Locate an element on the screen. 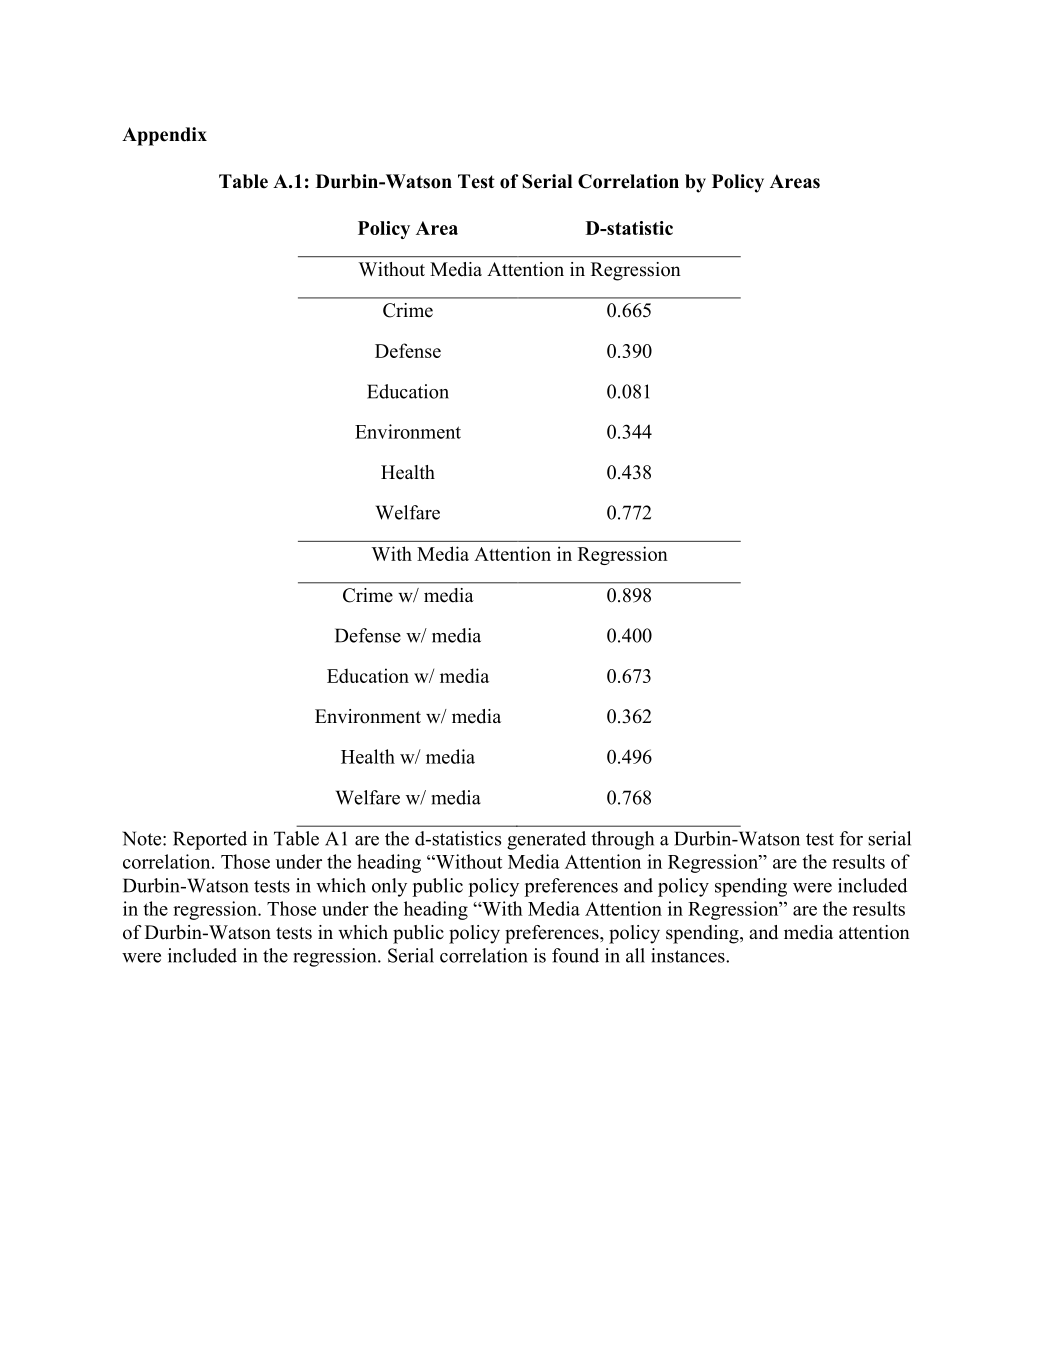 The height and width of the screenshot is (1345, 1039). for is located at coordinates (851, 838).
